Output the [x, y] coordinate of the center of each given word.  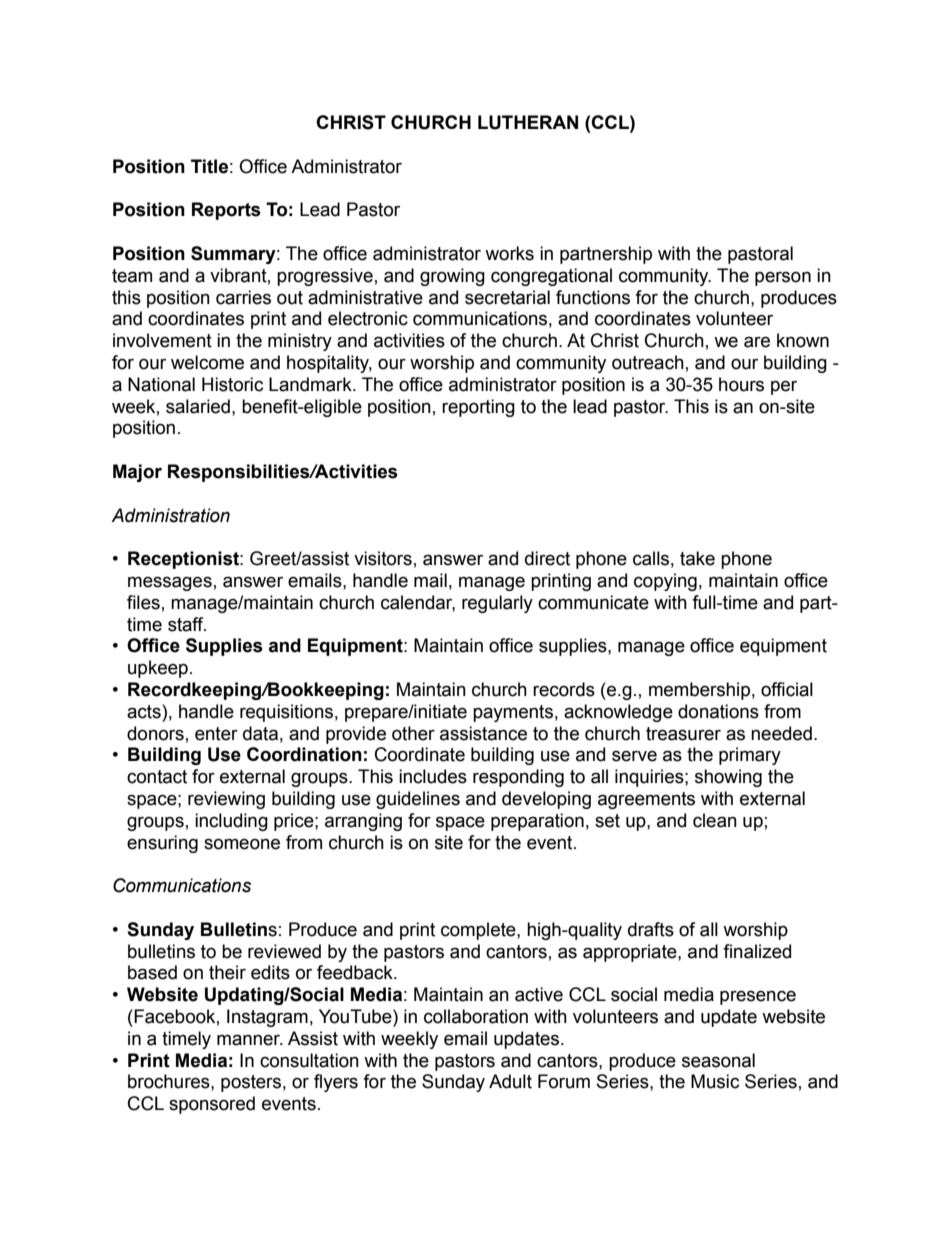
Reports [226, 211]
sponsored [212, 1105]
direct [547, 558]
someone [242, 844]
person [783, 278]
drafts [651, 929]
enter [216, 734]
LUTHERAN [528, 122]
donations [718, 711]
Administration [170, 515]
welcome [207, 362]
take [697, 558]
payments [513, 713]
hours [741, 384]
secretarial [507, 297]
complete [479, 931]
